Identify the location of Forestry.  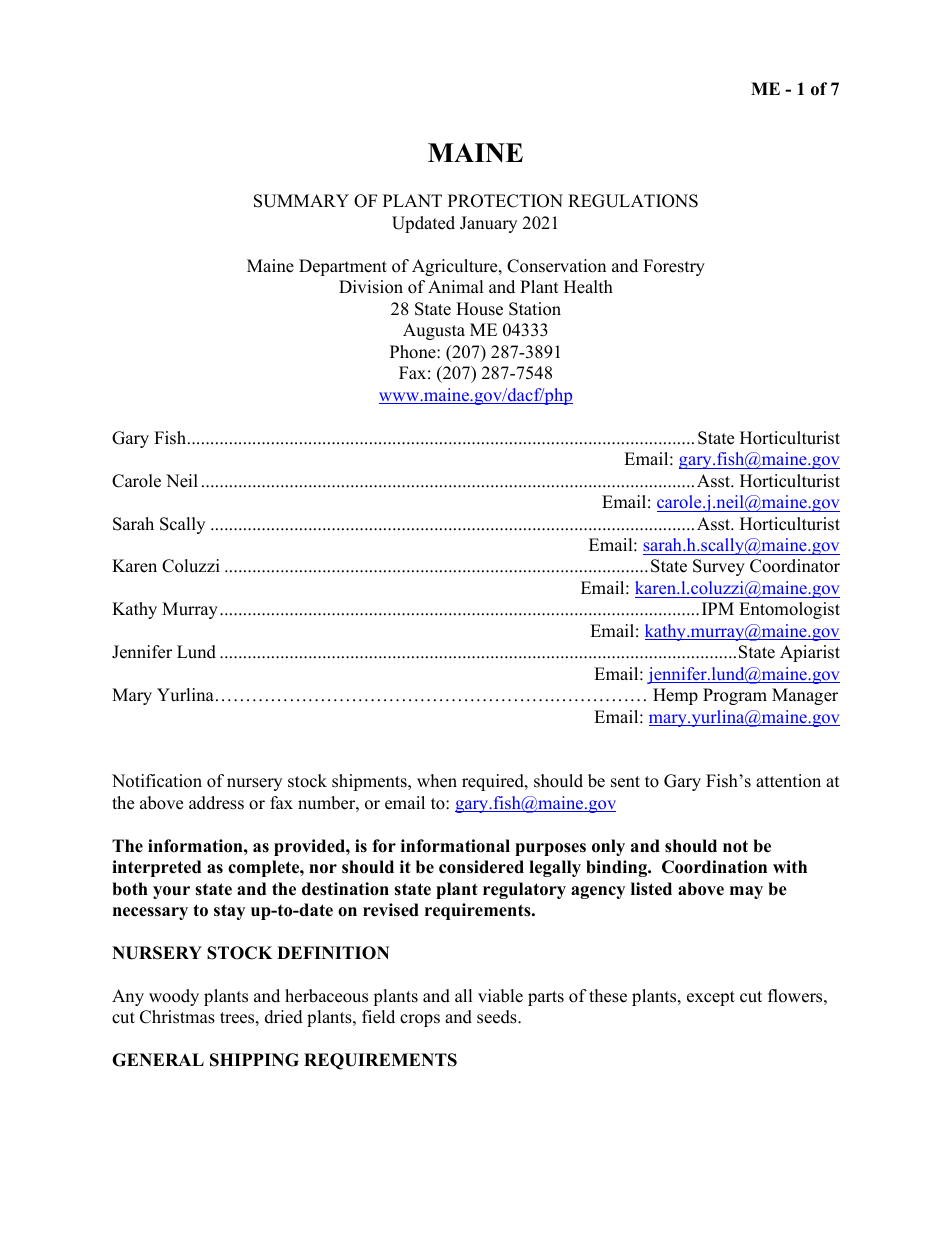
(674, 267).
